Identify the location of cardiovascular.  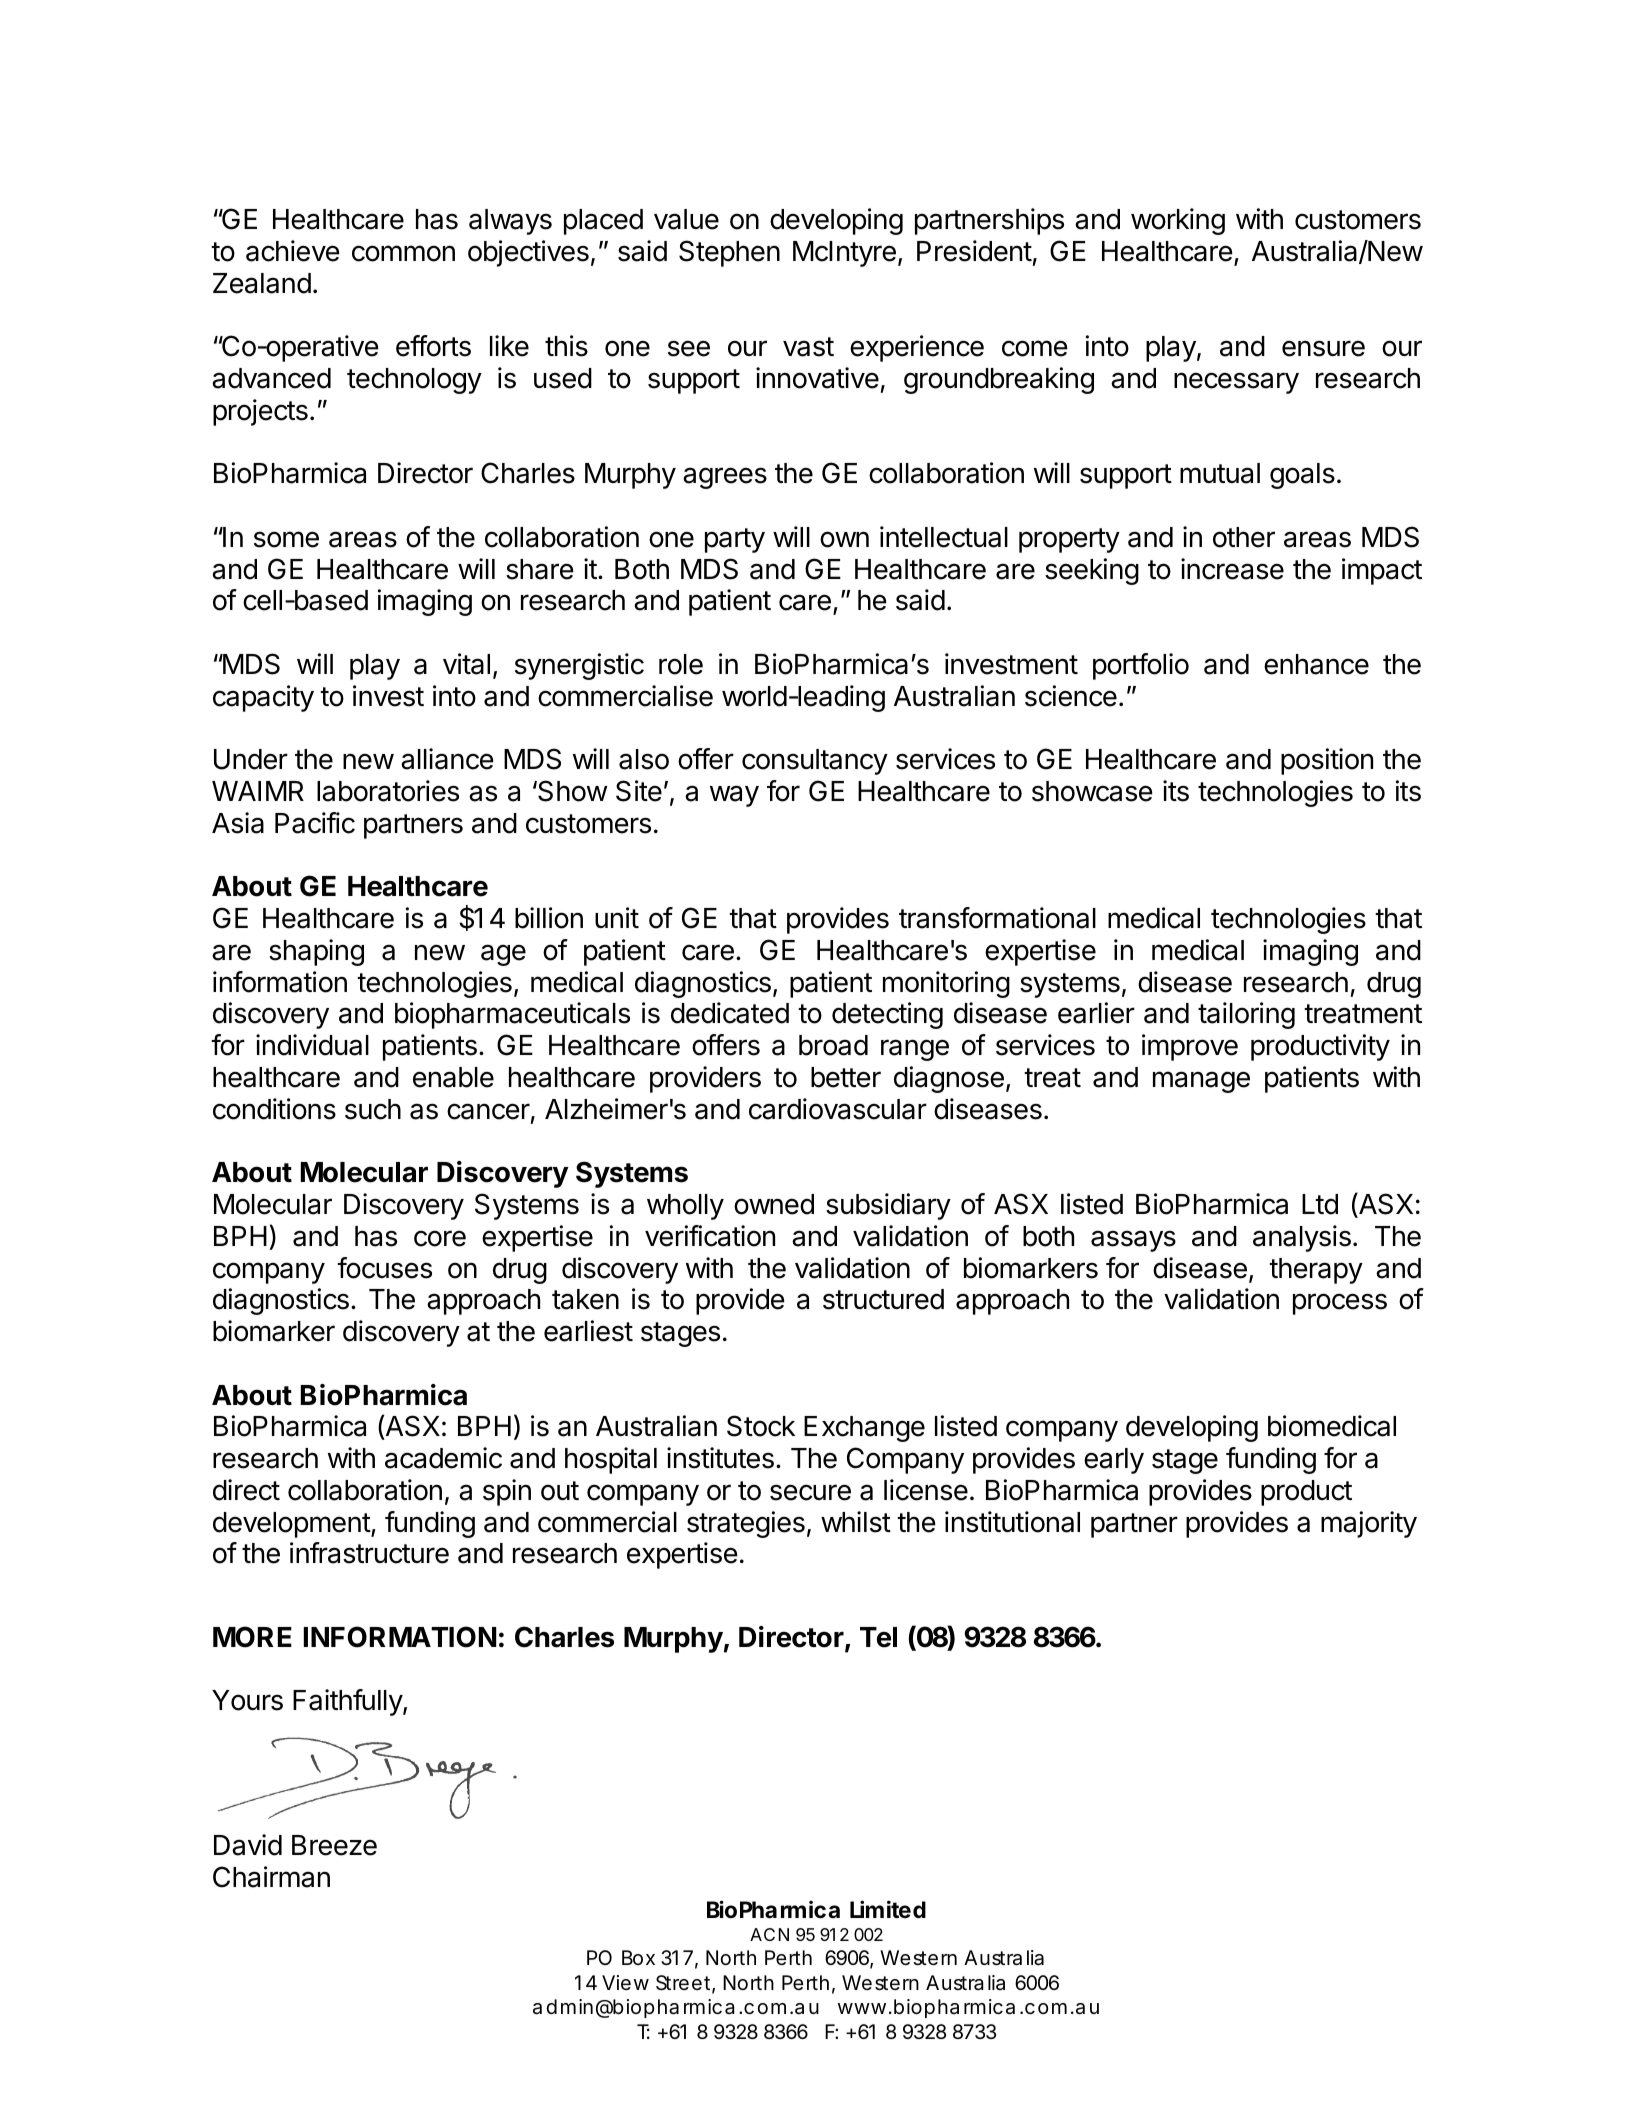
(838, 1109).
